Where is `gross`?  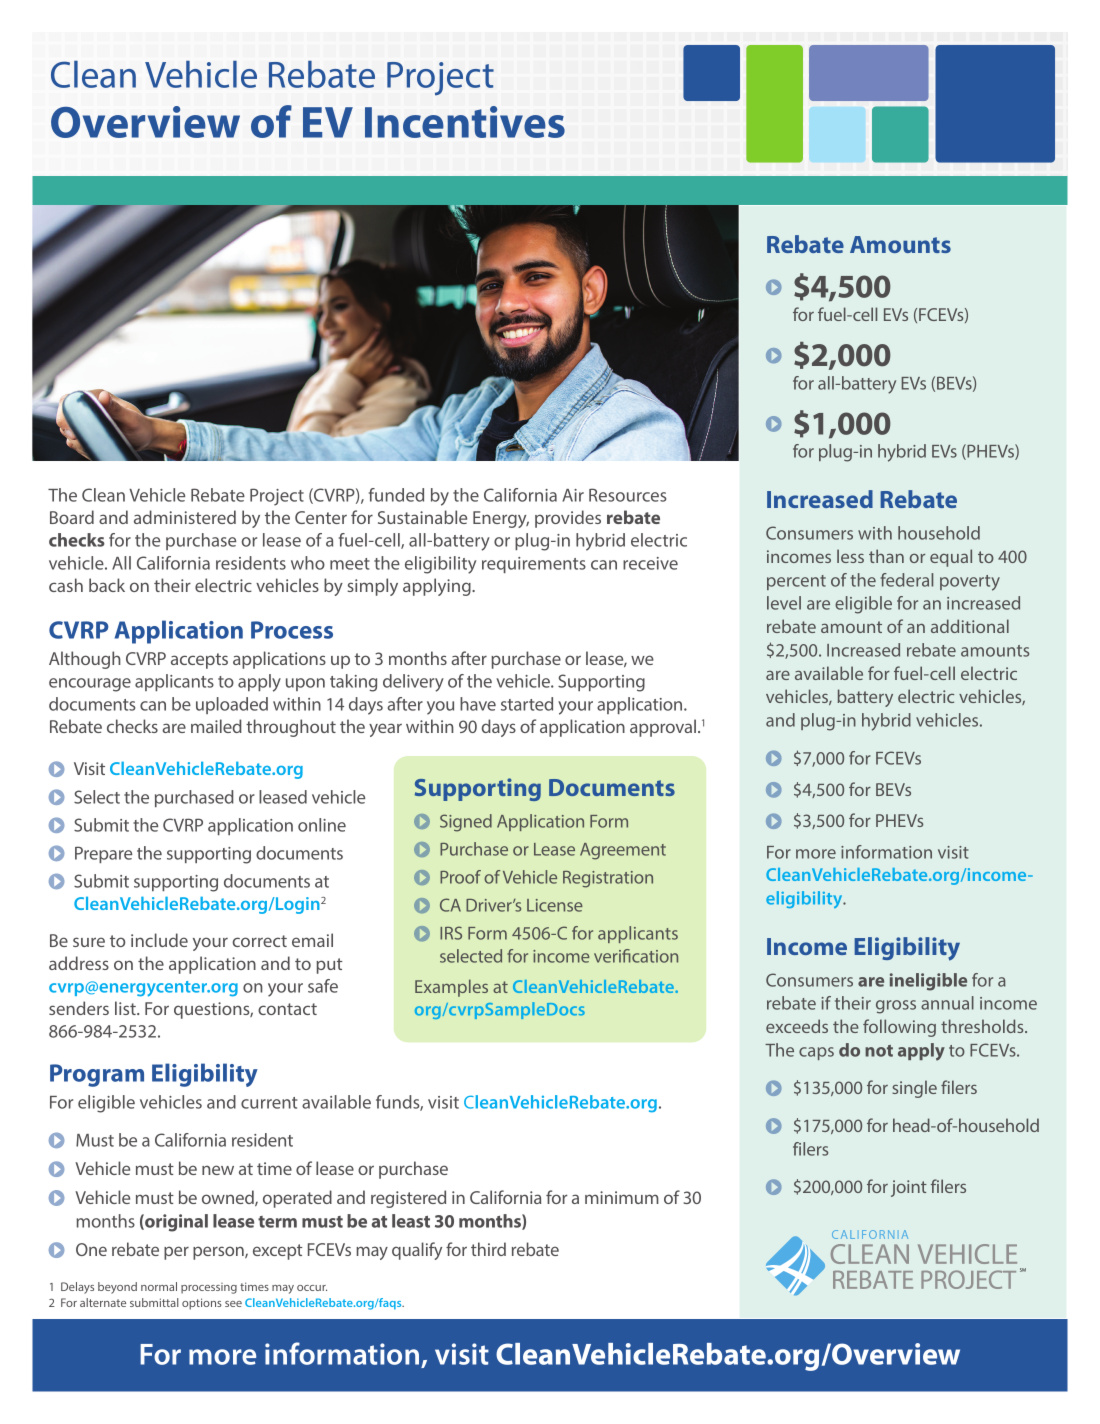 gross is located at coordinates (896, 1007).
